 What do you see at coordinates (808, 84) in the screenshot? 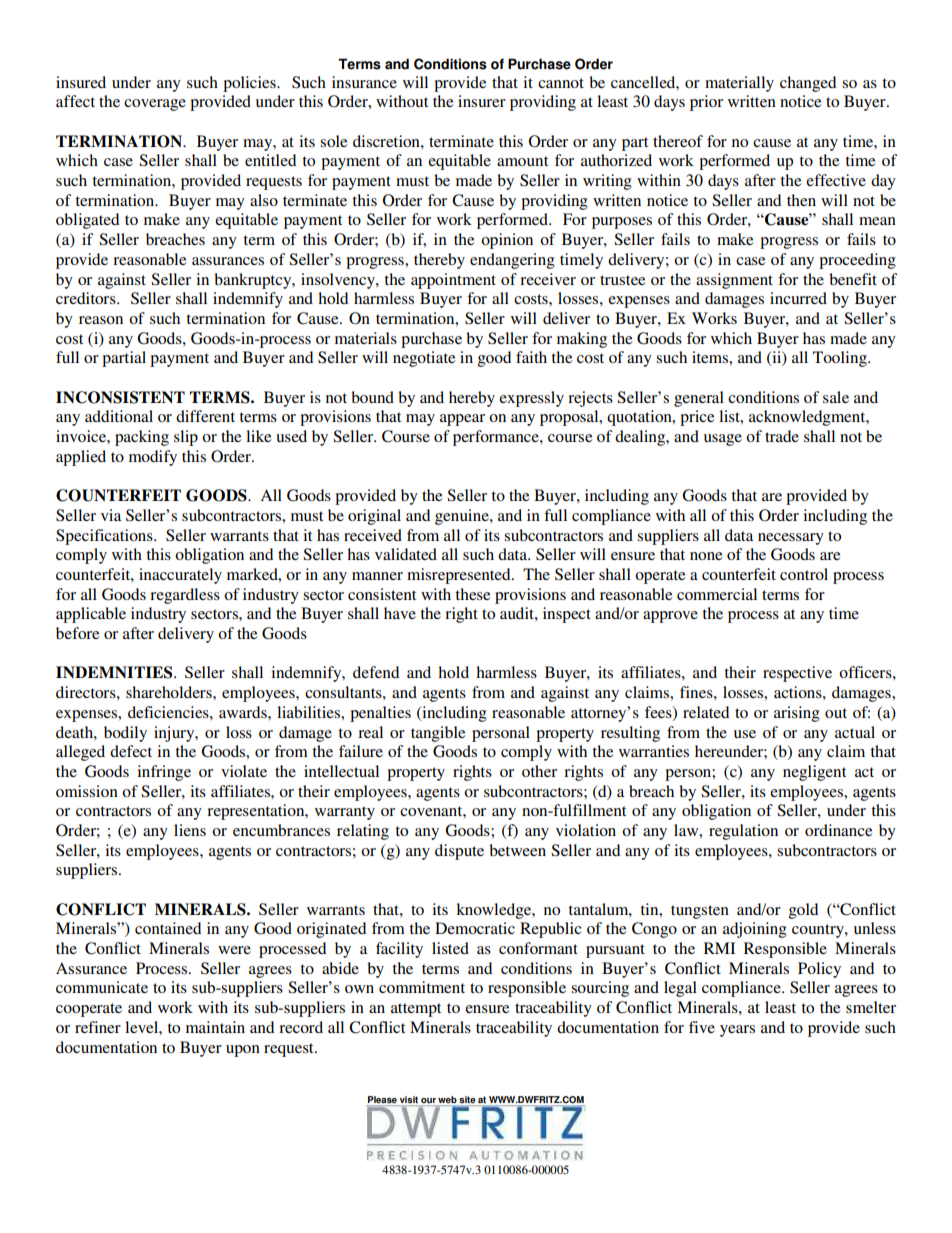
I see `changed` at bounding box center [808, 84].
